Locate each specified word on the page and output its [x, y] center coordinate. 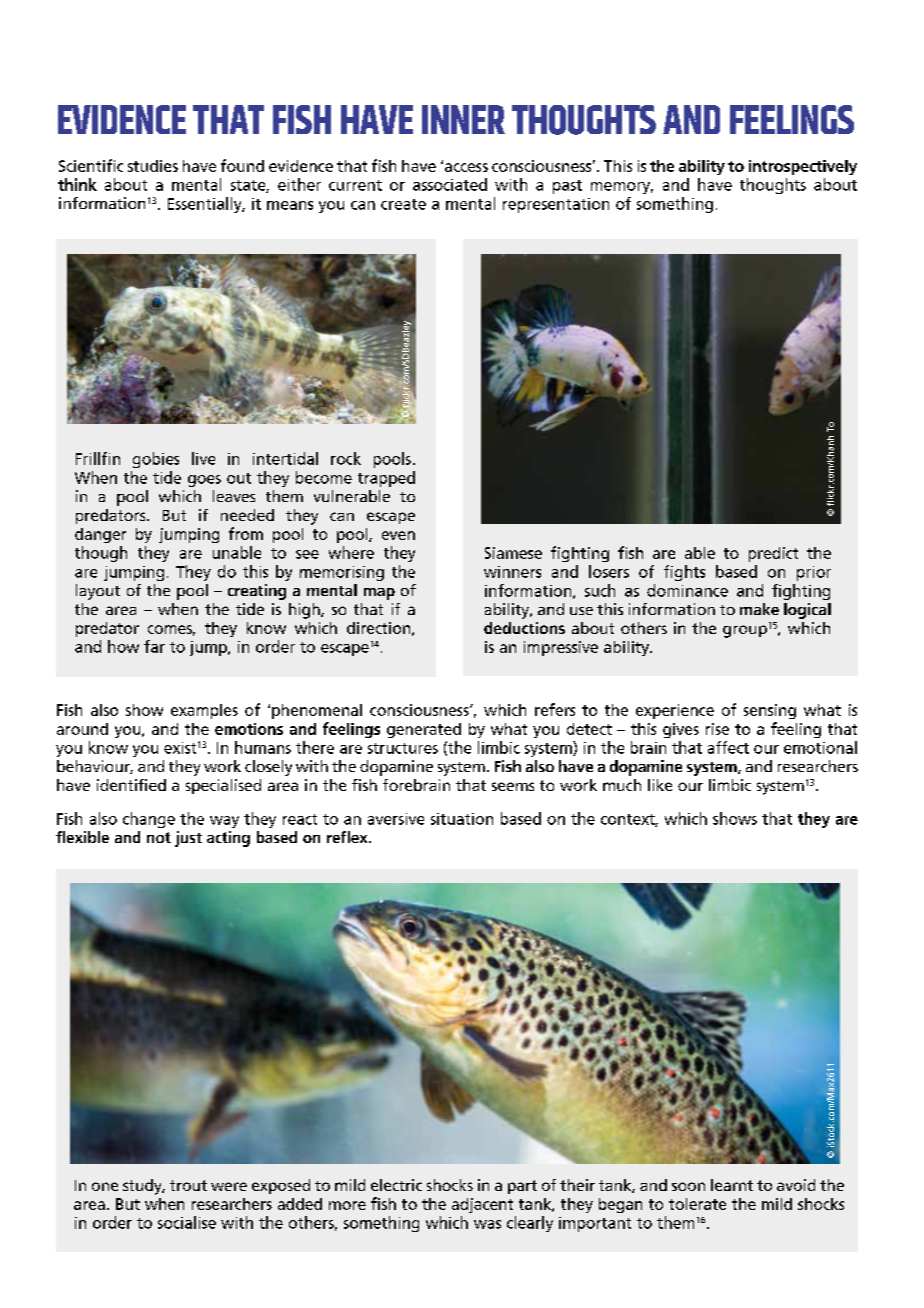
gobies [156, 460]
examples [204, 711]
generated [424, 730]
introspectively [803, 167]
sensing [770, 711]
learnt [732, 1185]
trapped [386, 479]
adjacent [482, 1205]
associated [450, 184]
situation [462, 819]
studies [153, 166]
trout [188, 1185]
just [188, 839]
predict [773, 554]
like [660, 785]
